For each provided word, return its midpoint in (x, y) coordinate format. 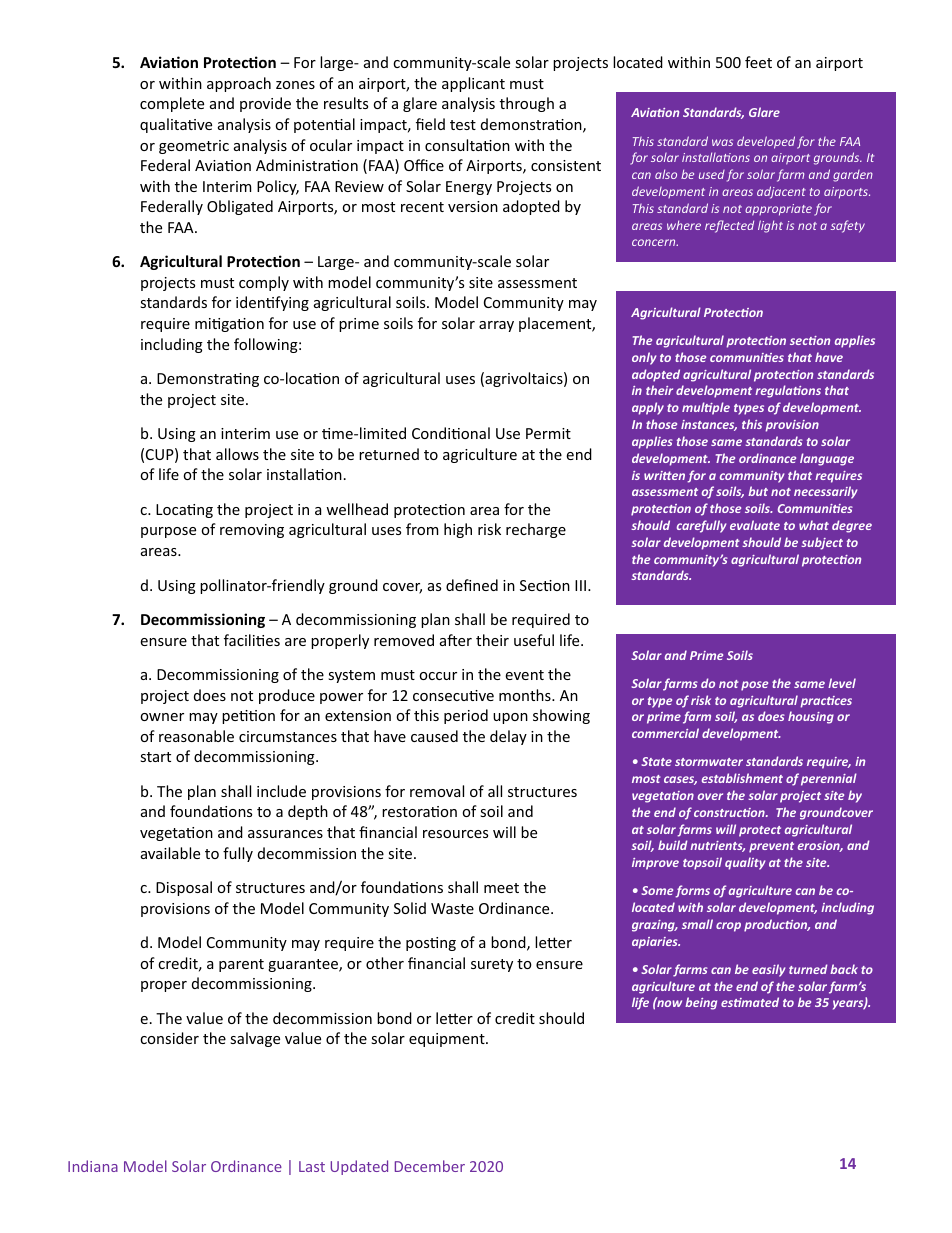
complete (172, 104)
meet (501, 888)
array (496, 326)
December (430, 1166)
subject (822, 543)
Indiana (93, 1166)
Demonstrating (208, 380)
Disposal (184, 888)
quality (745, 863)
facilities (252, 640)
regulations (788, 391)
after (456, 640)
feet (758, 62)
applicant (473, 84)
